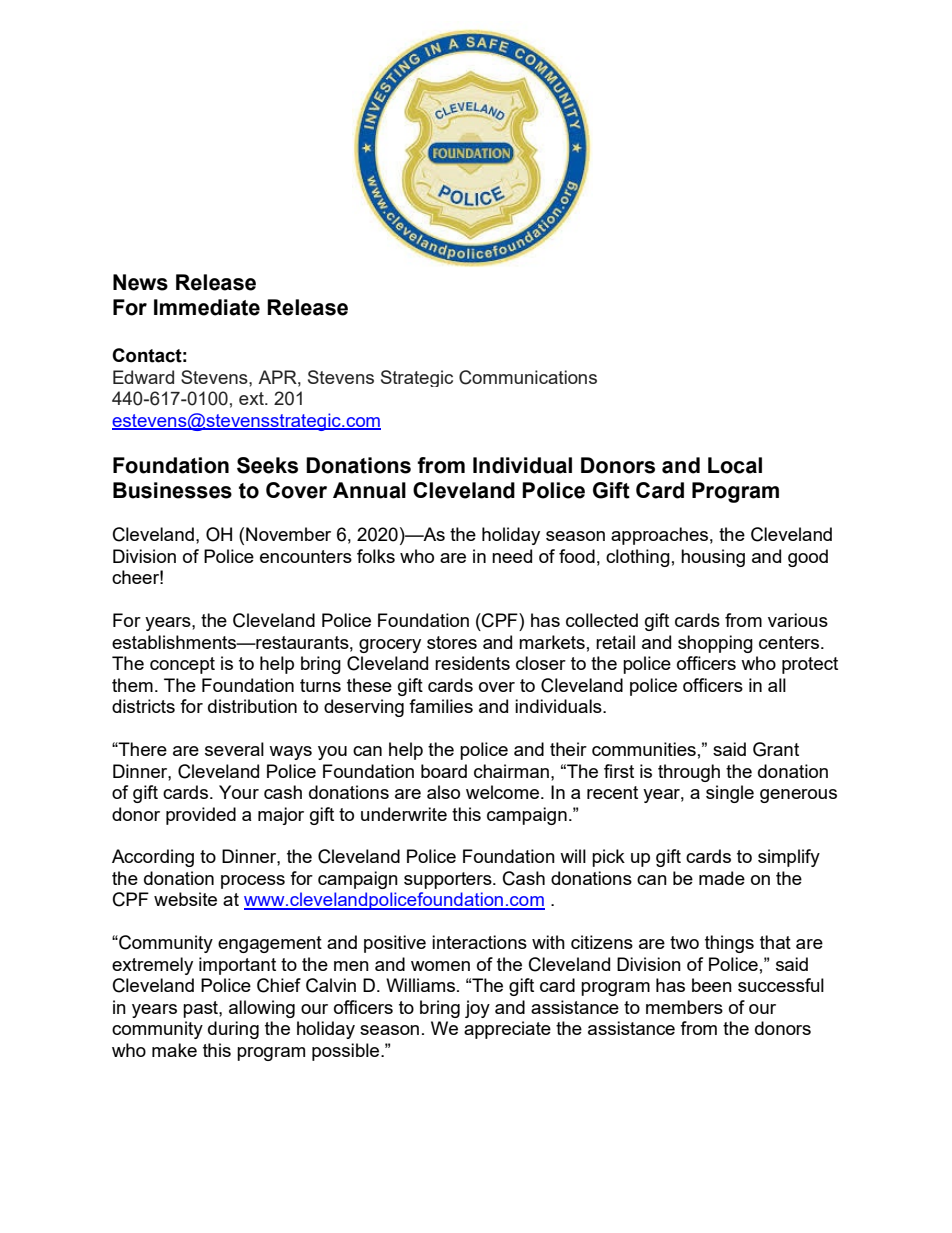 This screenshot has height=1233, width=952. Describe the element at coordinates (528, 377) in the screenshot. I see `Communications` at that location.
